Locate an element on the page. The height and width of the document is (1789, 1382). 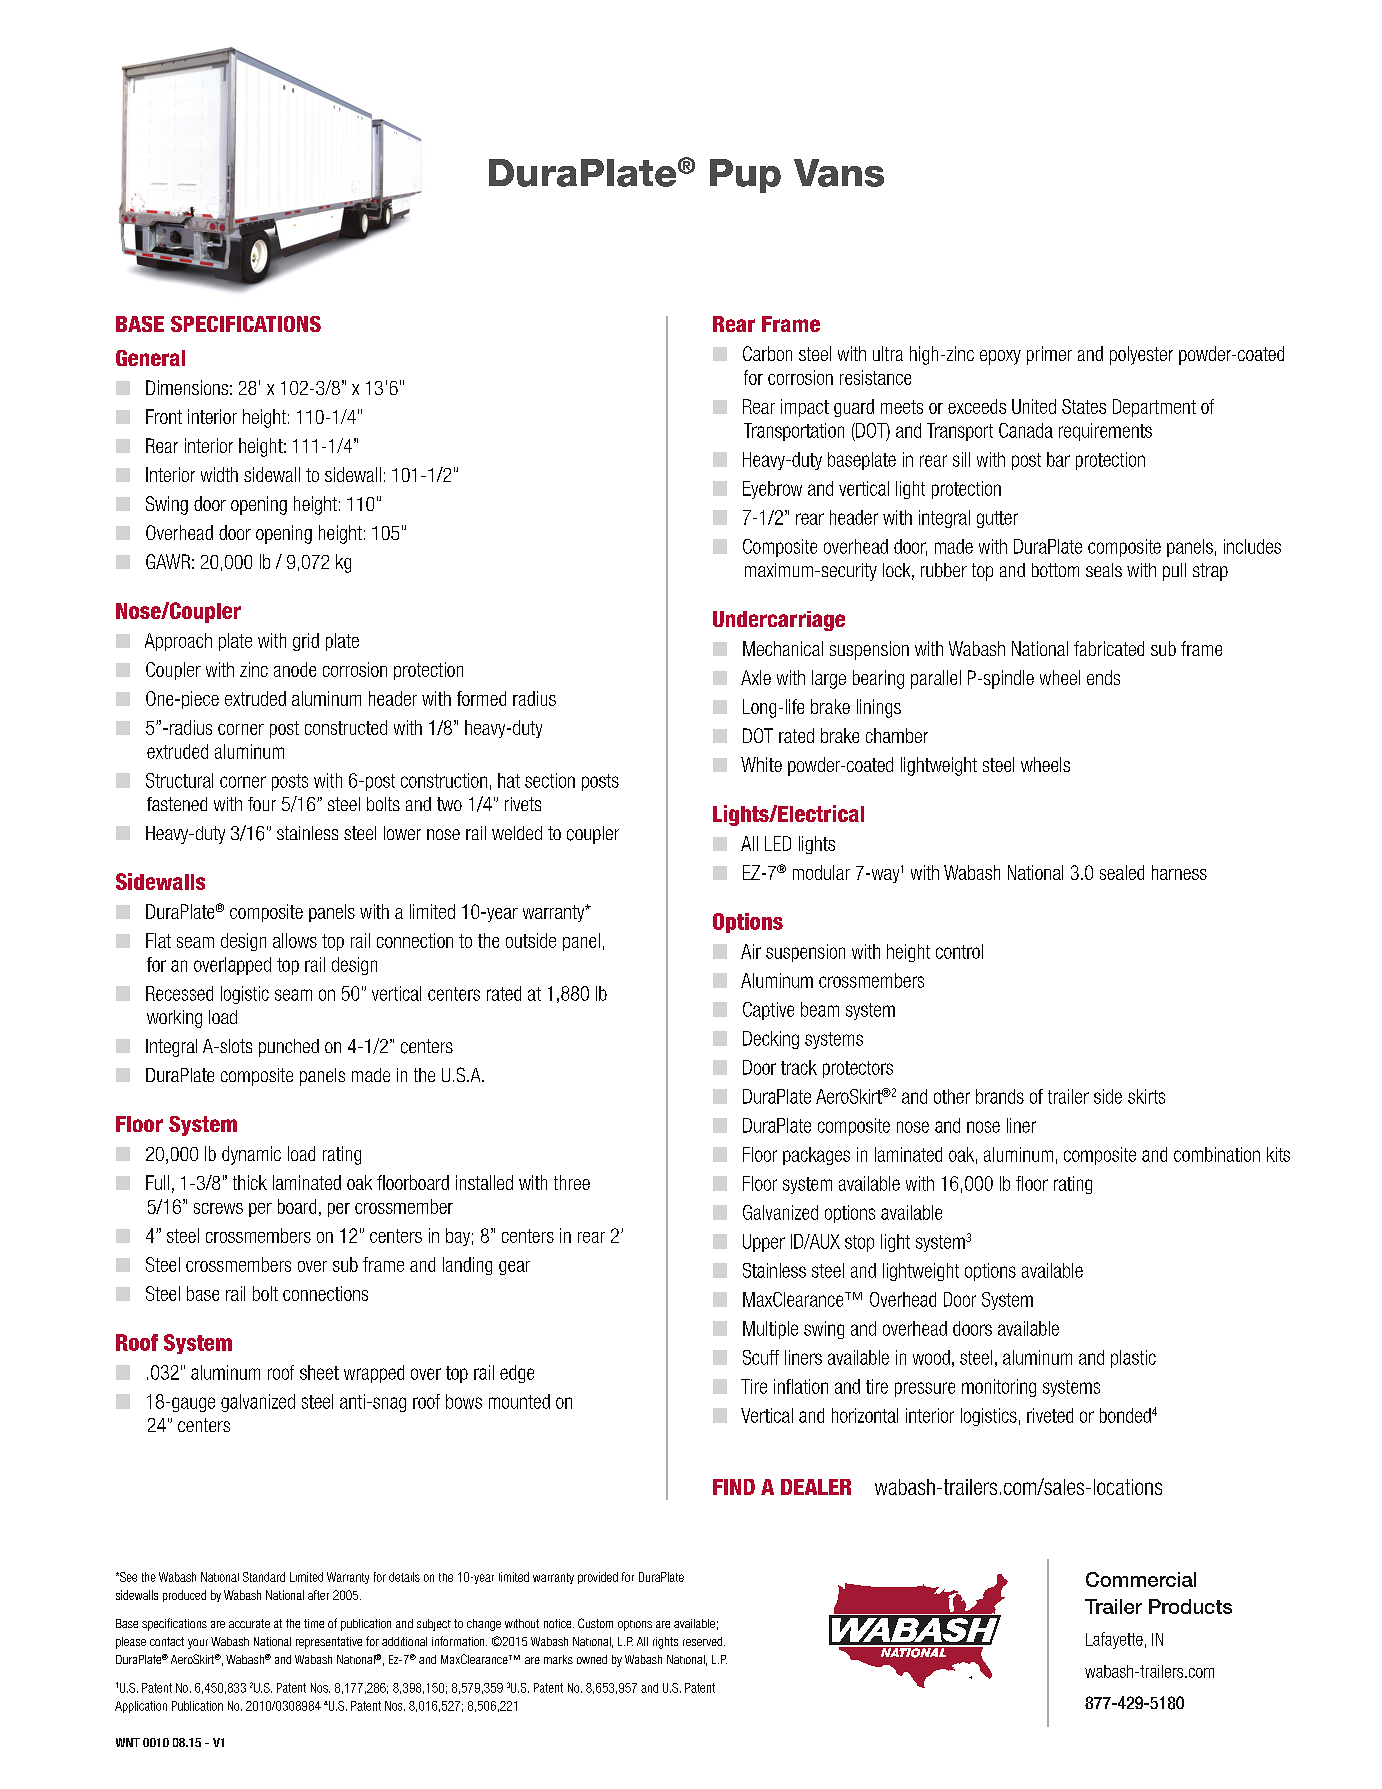
combination is located at coordinates (1217, 1154).
